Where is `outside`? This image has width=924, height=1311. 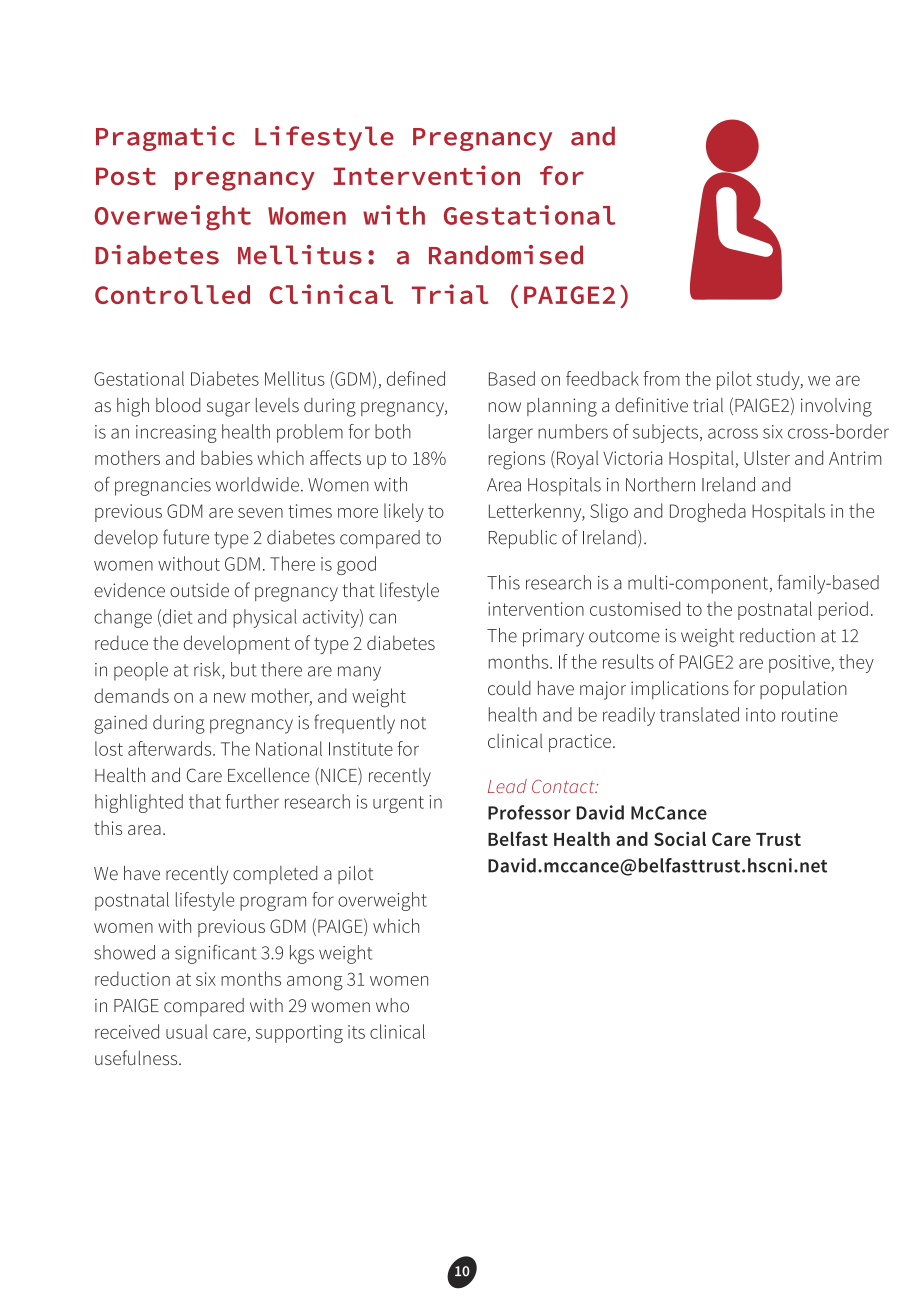
outside is located at coordinates (199, 590).
